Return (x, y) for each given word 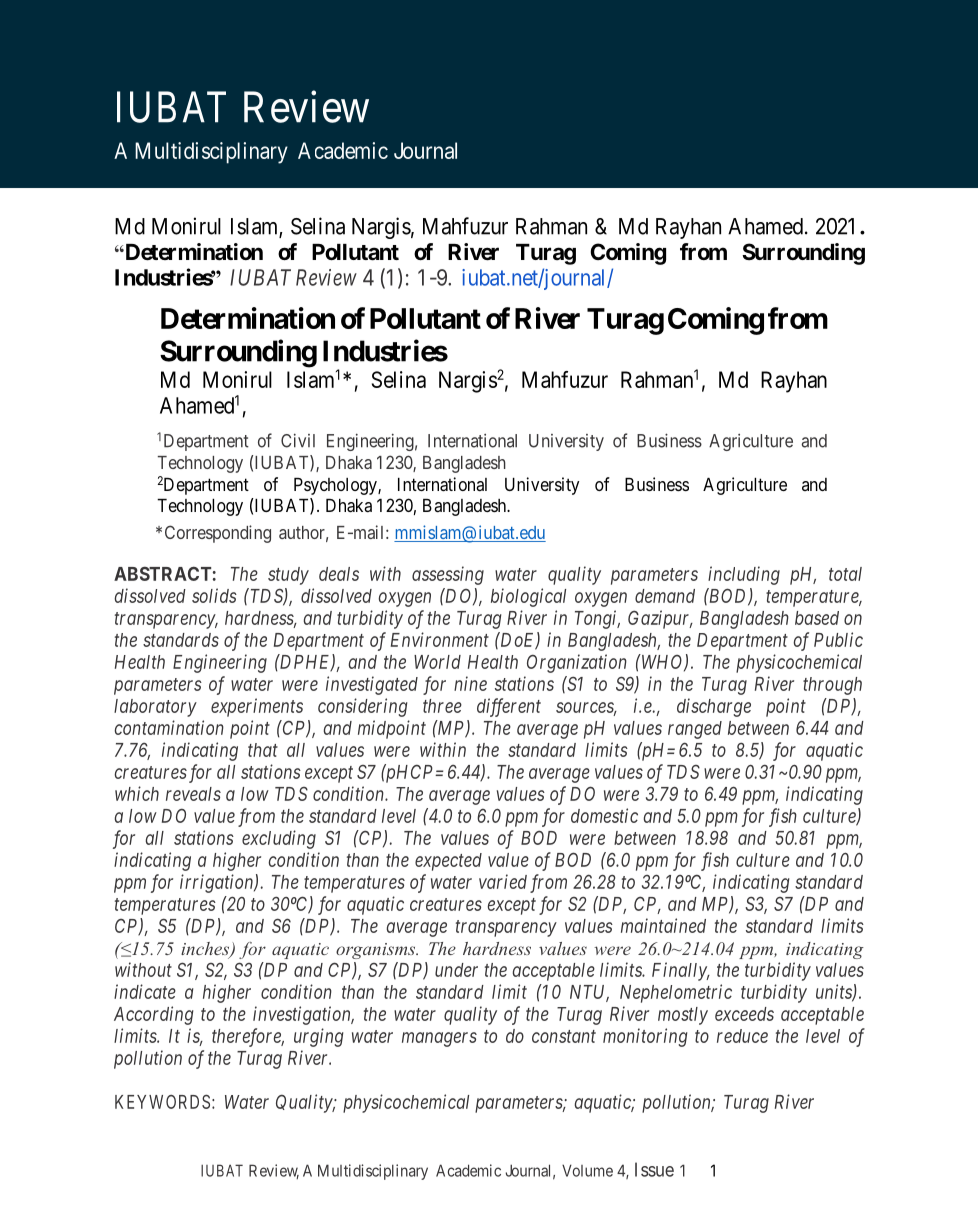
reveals (193, 794)
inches (206, 950)
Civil (298, 440)
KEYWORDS (162, 1101)
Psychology (336, 486)
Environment (440, 639)
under (456, 970)
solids (214, 595)
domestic (604, 815)
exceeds (744, 1014)
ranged (695, 730)
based (817, 618)
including (744, 575)
